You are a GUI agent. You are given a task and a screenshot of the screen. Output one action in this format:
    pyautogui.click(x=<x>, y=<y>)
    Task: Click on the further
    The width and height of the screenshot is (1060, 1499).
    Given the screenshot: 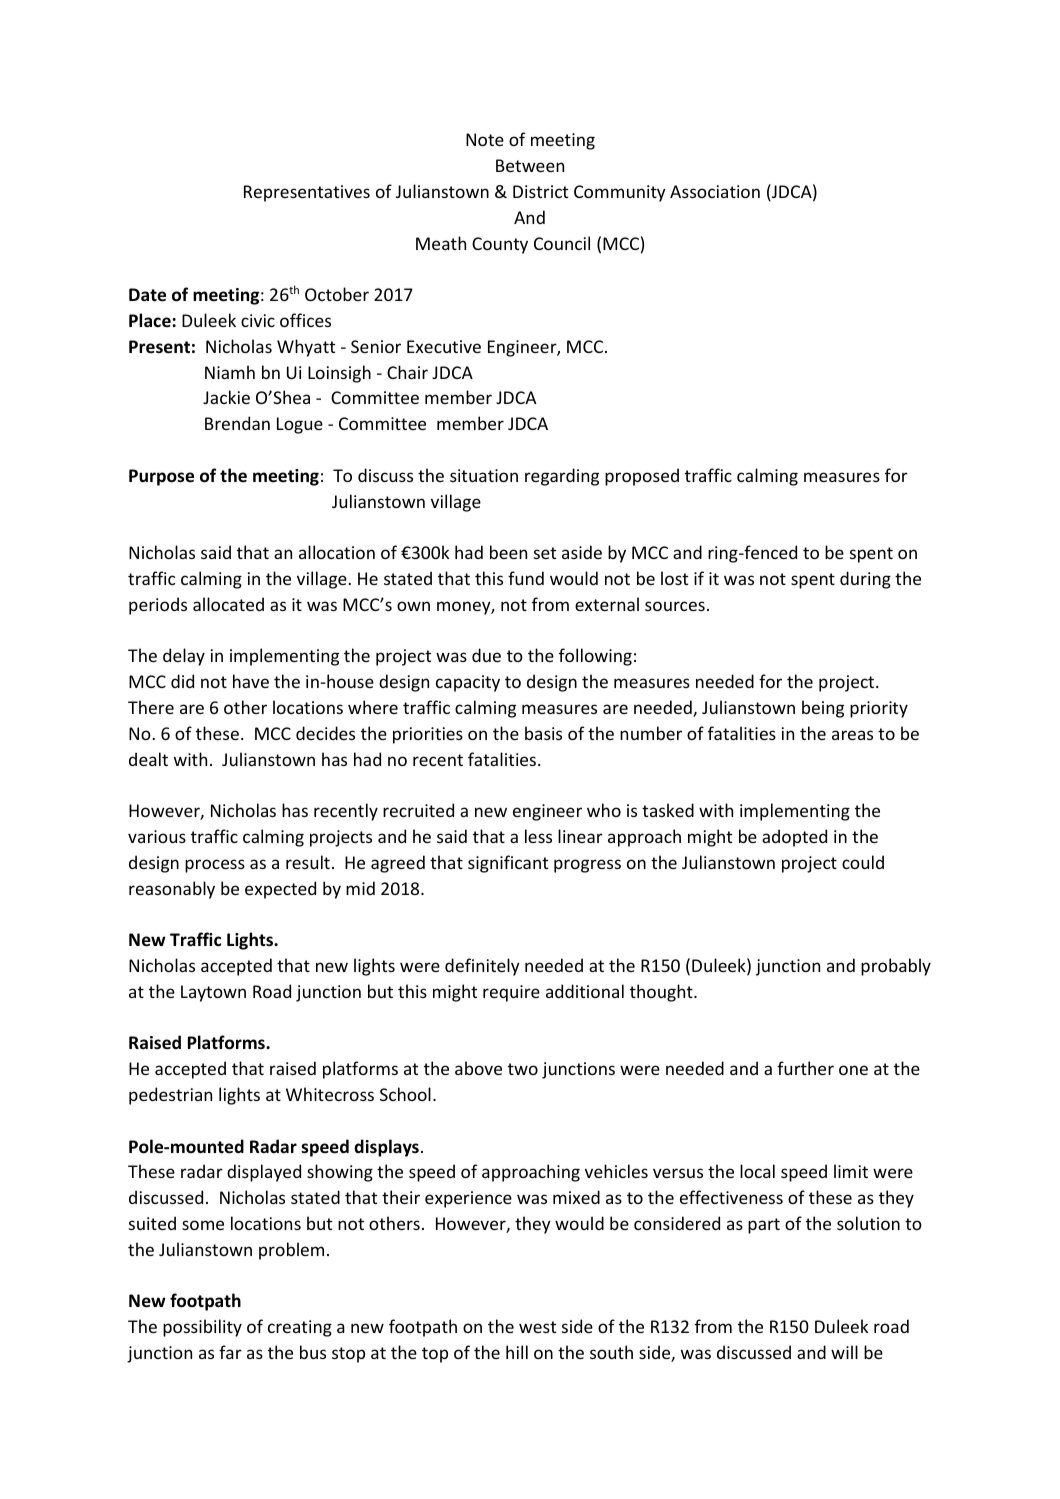 What is the action you would take?
    pyautogui.click(x=805, y=1068)
